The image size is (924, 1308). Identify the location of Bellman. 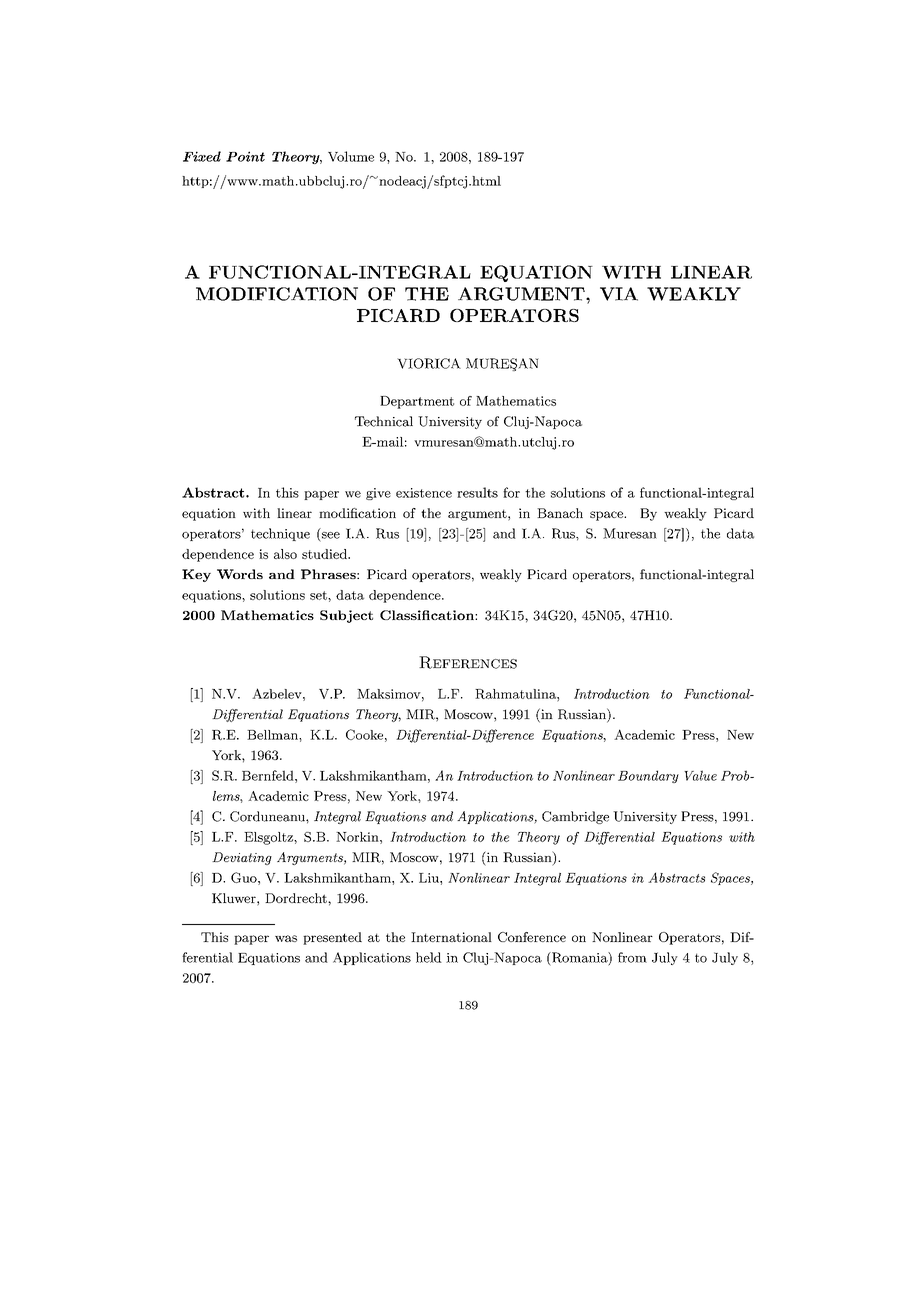
(273, 735).
